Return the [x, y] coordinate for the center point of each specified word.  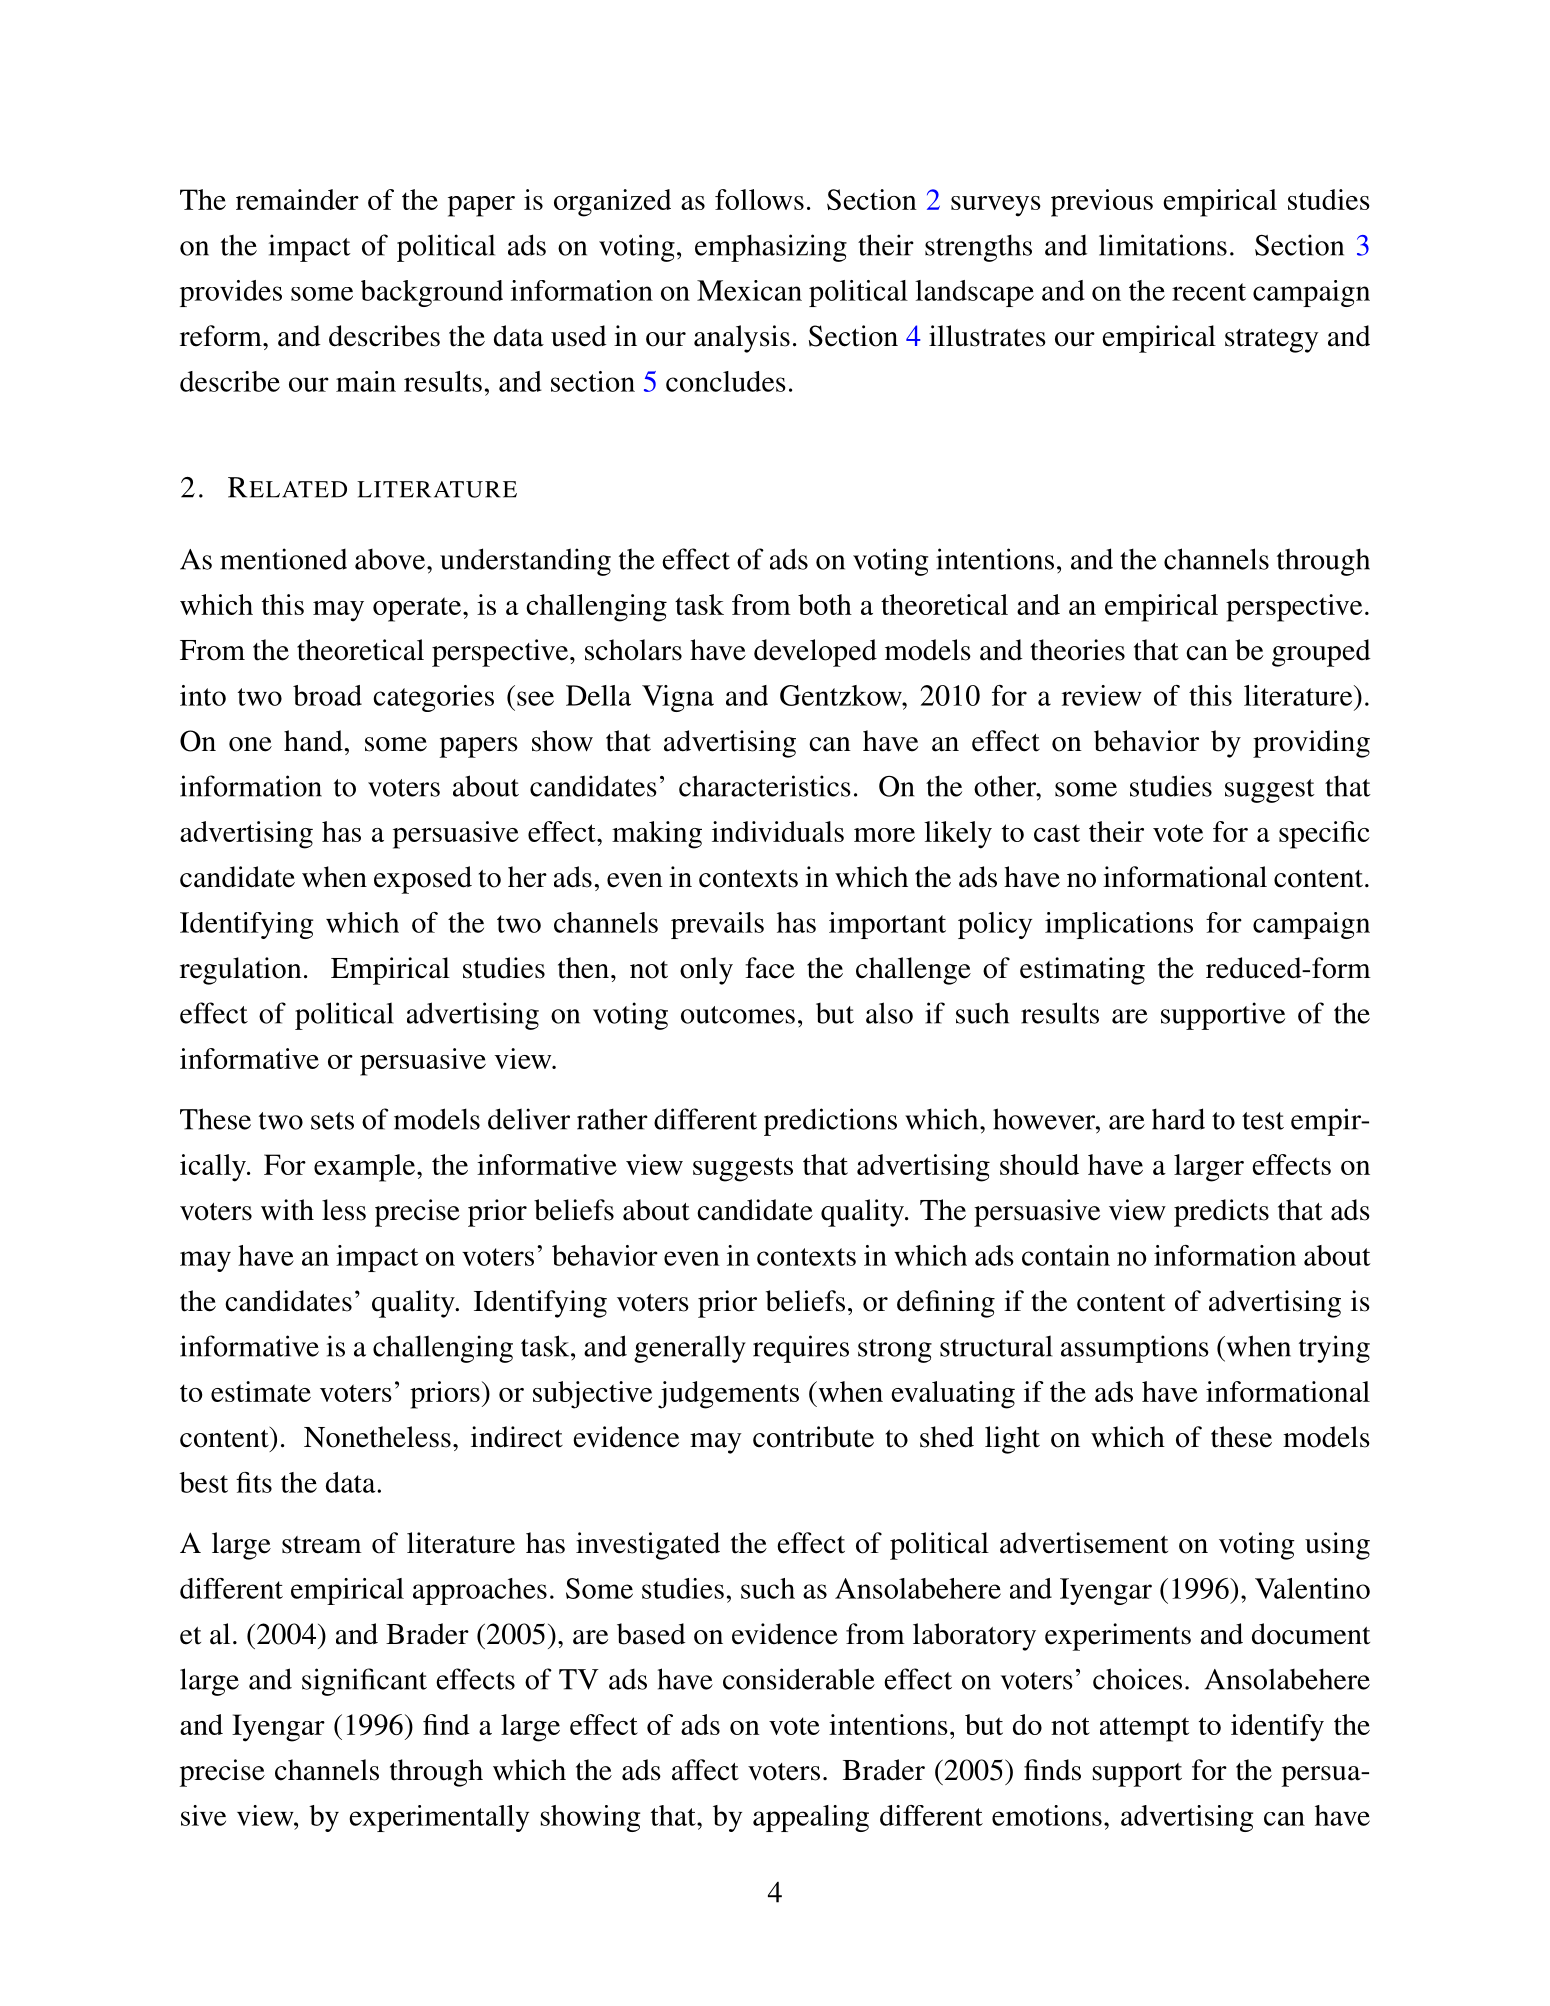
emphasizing [771, 248]
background [432, 293]
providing [1311, 744]
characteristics [765, 786]
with [287, 1210]
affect [705, 1770]
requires [801, 1349]
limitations [1163, 245]
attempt [1144, 1729]
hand [313, 741]
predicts [1221, 1213]
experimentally [439, 1818]
